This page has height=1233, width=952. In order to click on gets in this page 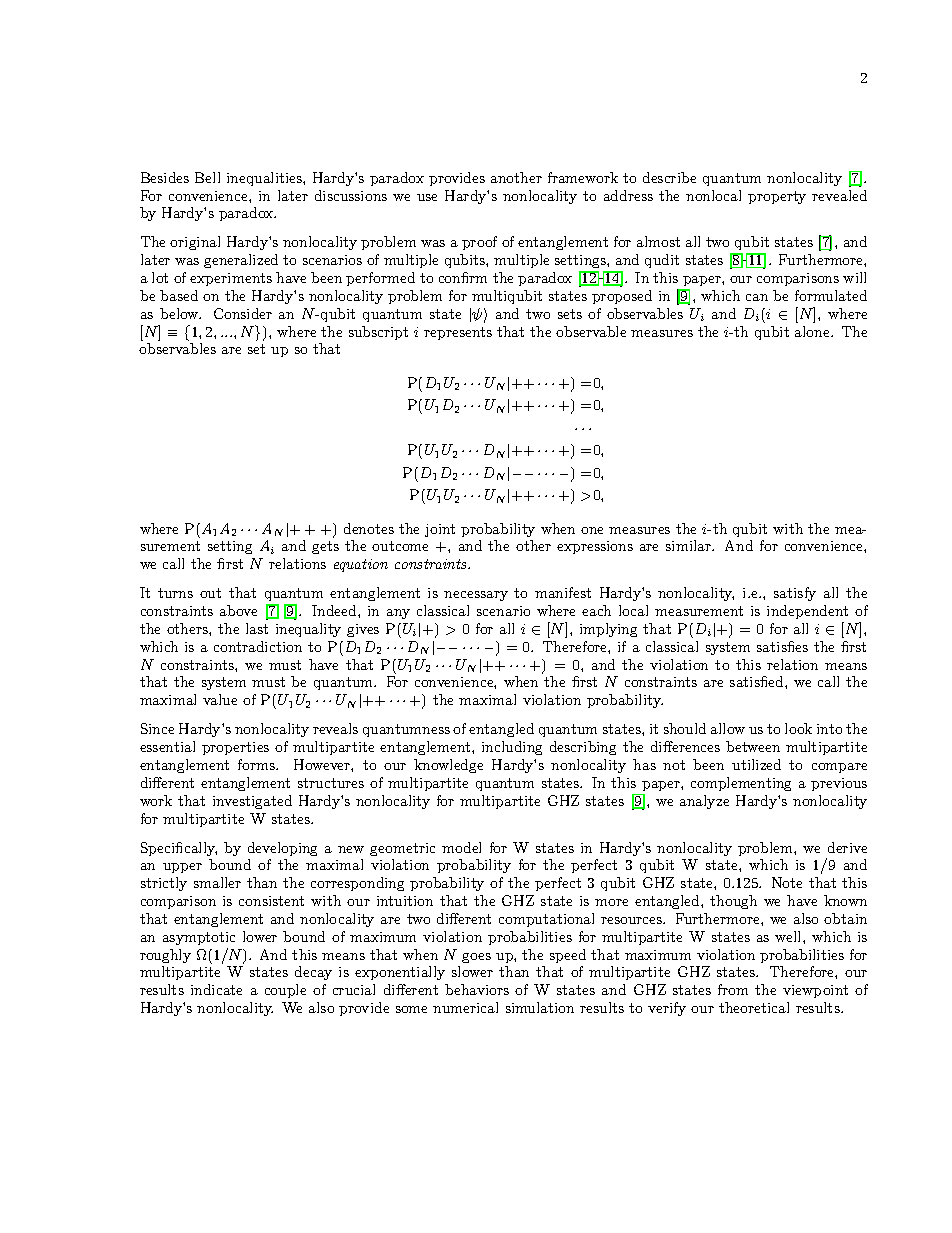, I will do `click(325, 547)`.
